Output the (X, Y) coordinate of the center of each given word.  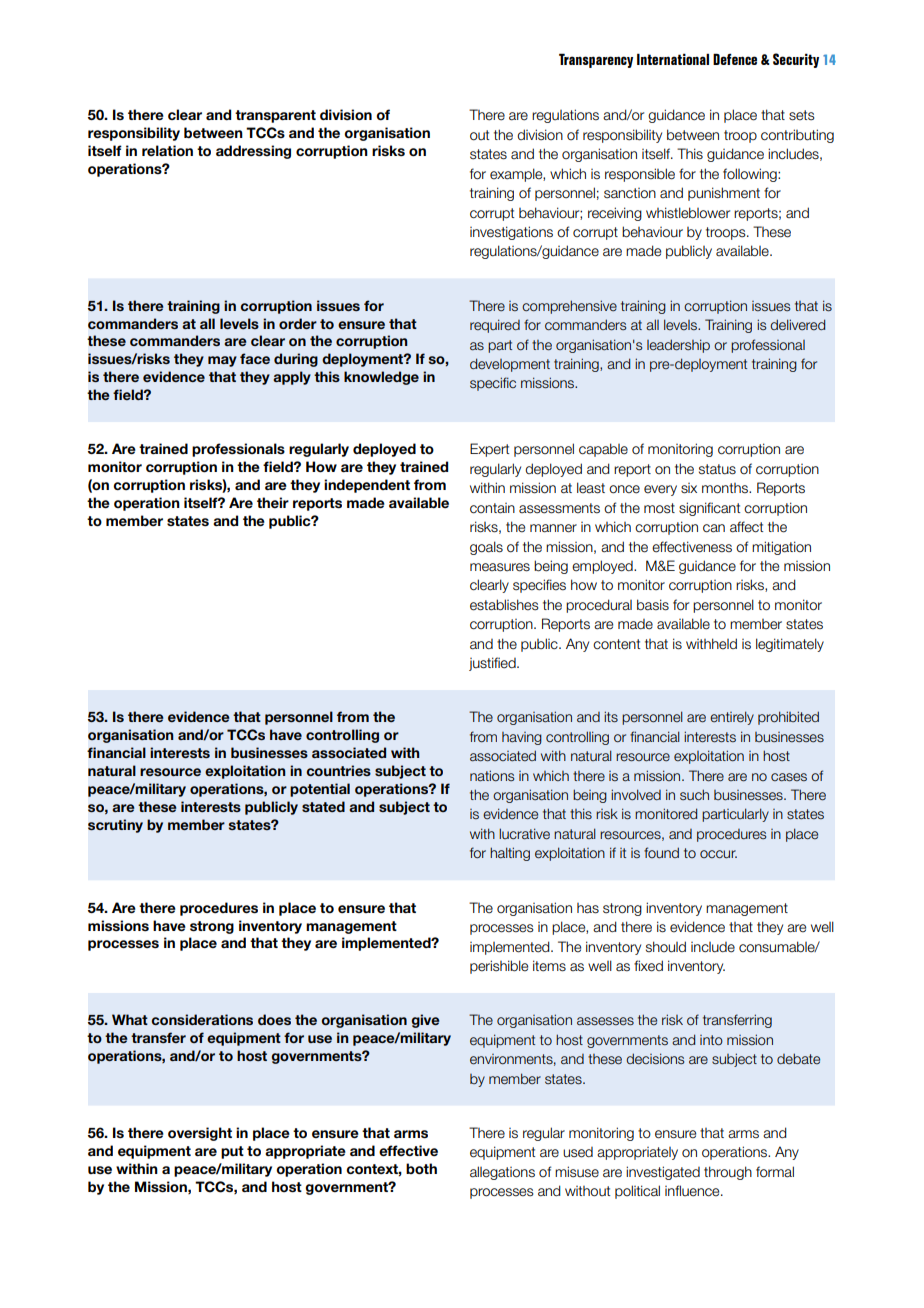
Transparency (596, 60)
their (273, 502)
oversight (200, 1134)
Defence (735, 59)
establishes (504, 605)
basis (653, 605)
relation (167, 151)
